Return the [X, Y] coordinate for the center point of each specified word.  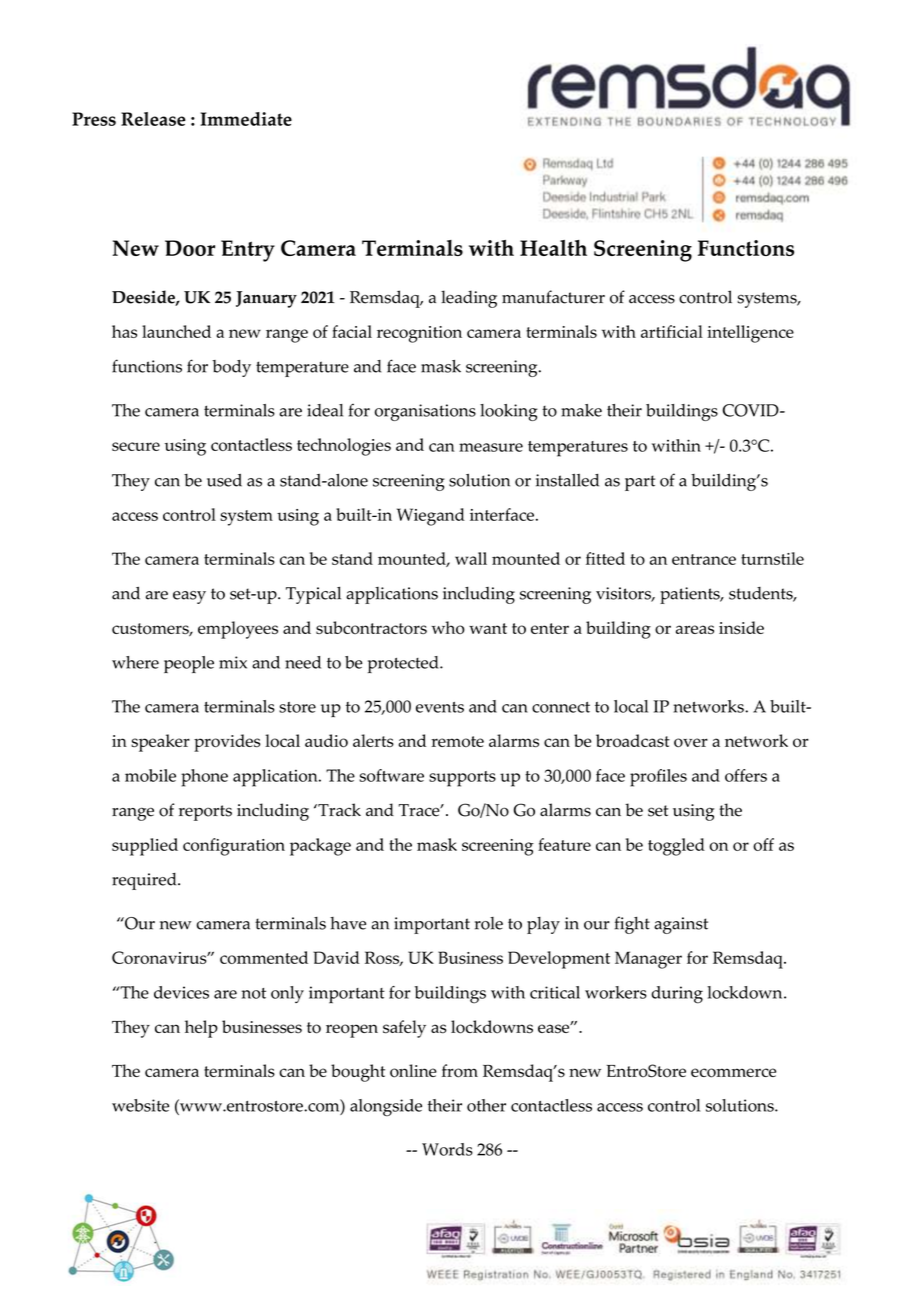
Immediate [246, 119]
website [140, 1105]
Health [553, 248]
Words [447, 1149]
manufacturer [553, 297]
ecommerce [733, 1073]
